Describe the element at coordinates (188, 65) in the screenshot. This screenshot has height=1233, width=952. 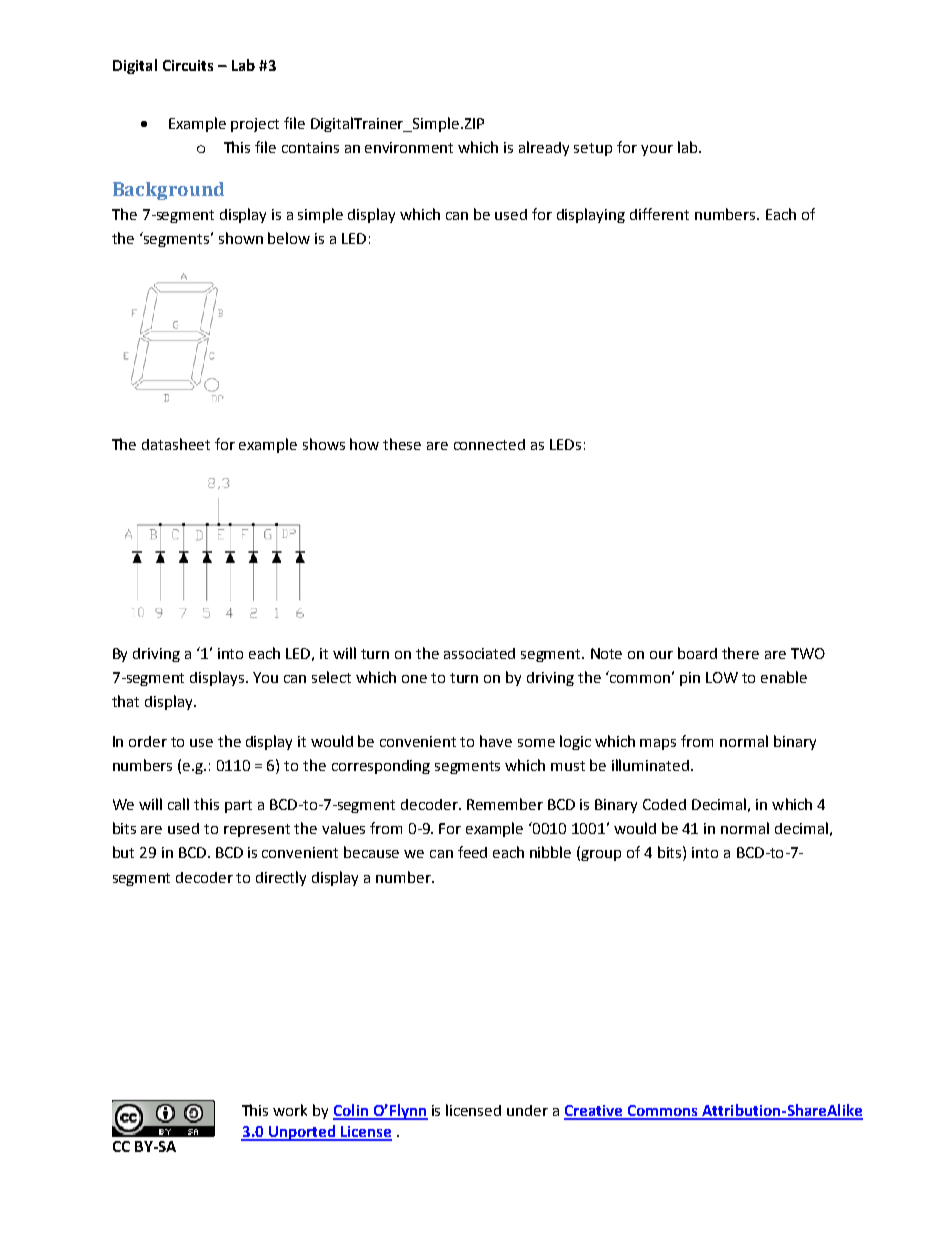
I see `Circuits` at that location.
